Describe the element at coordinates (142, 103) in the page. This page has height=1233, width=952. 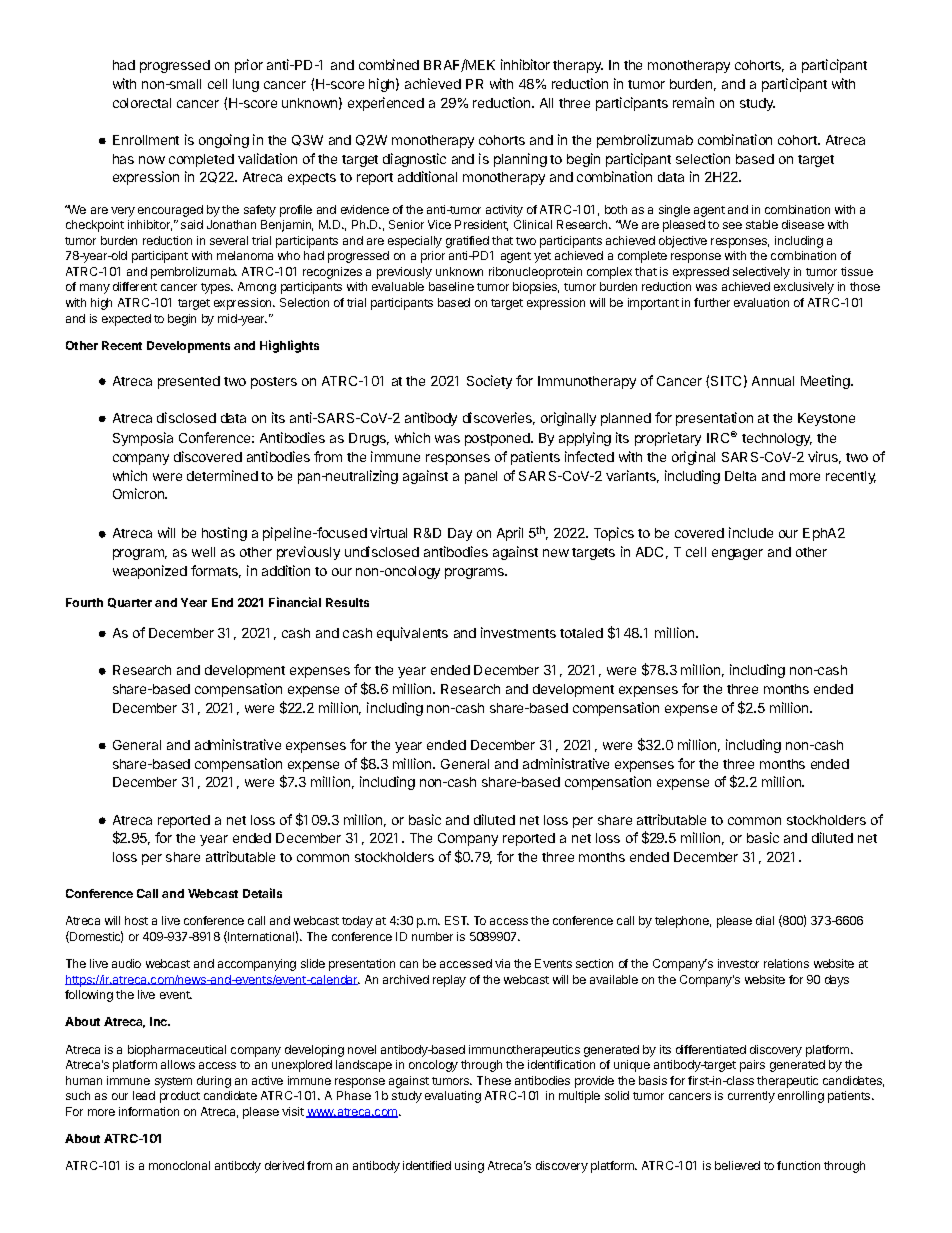
I see `colorectal` at that location.
